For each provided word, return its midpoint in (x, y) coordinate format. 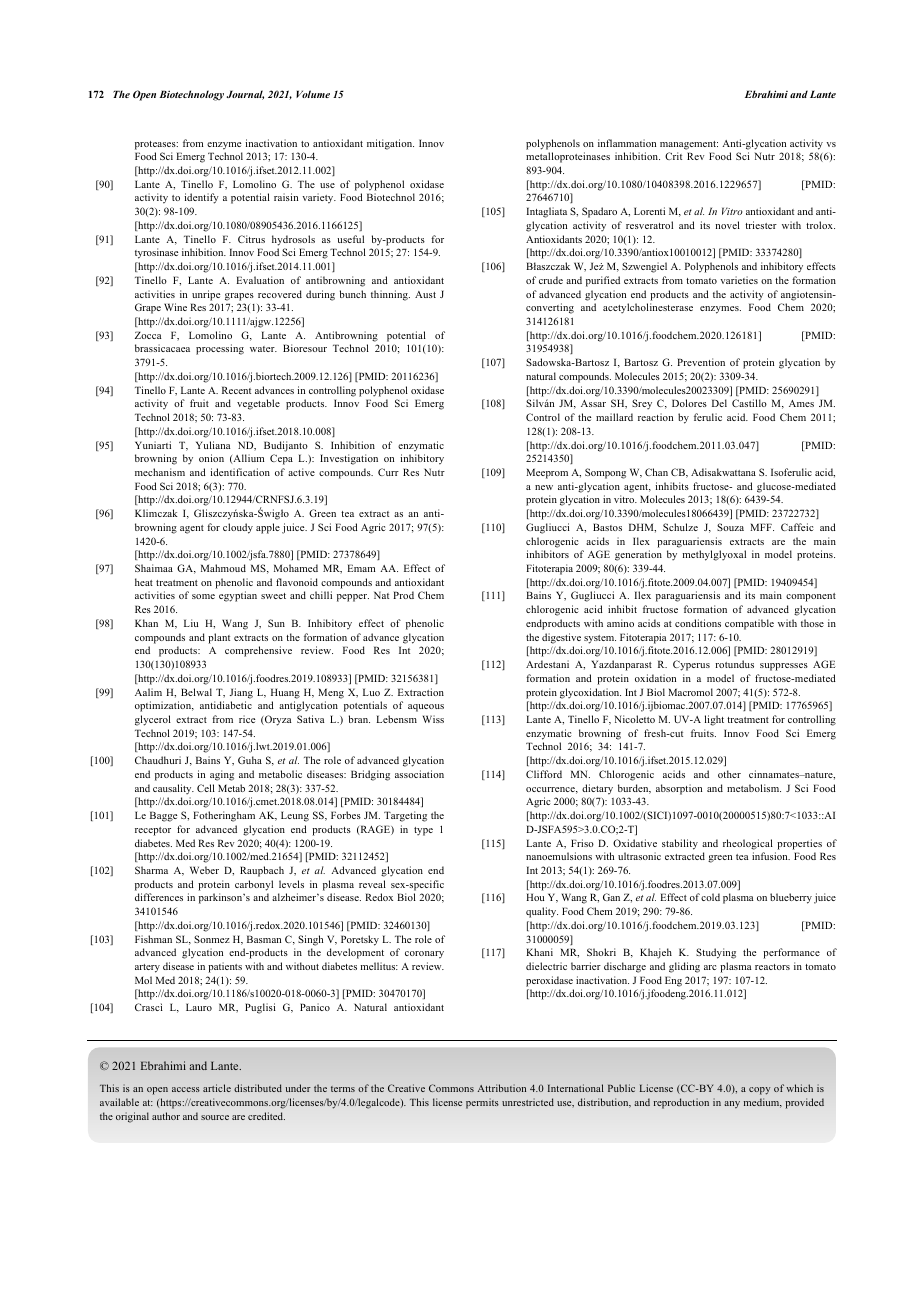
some (203, 596)
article (217, 1088)
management (689, 145)
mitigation (390, 144)
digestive (561, 638)
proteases (156, 145)
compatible (749, 624)
